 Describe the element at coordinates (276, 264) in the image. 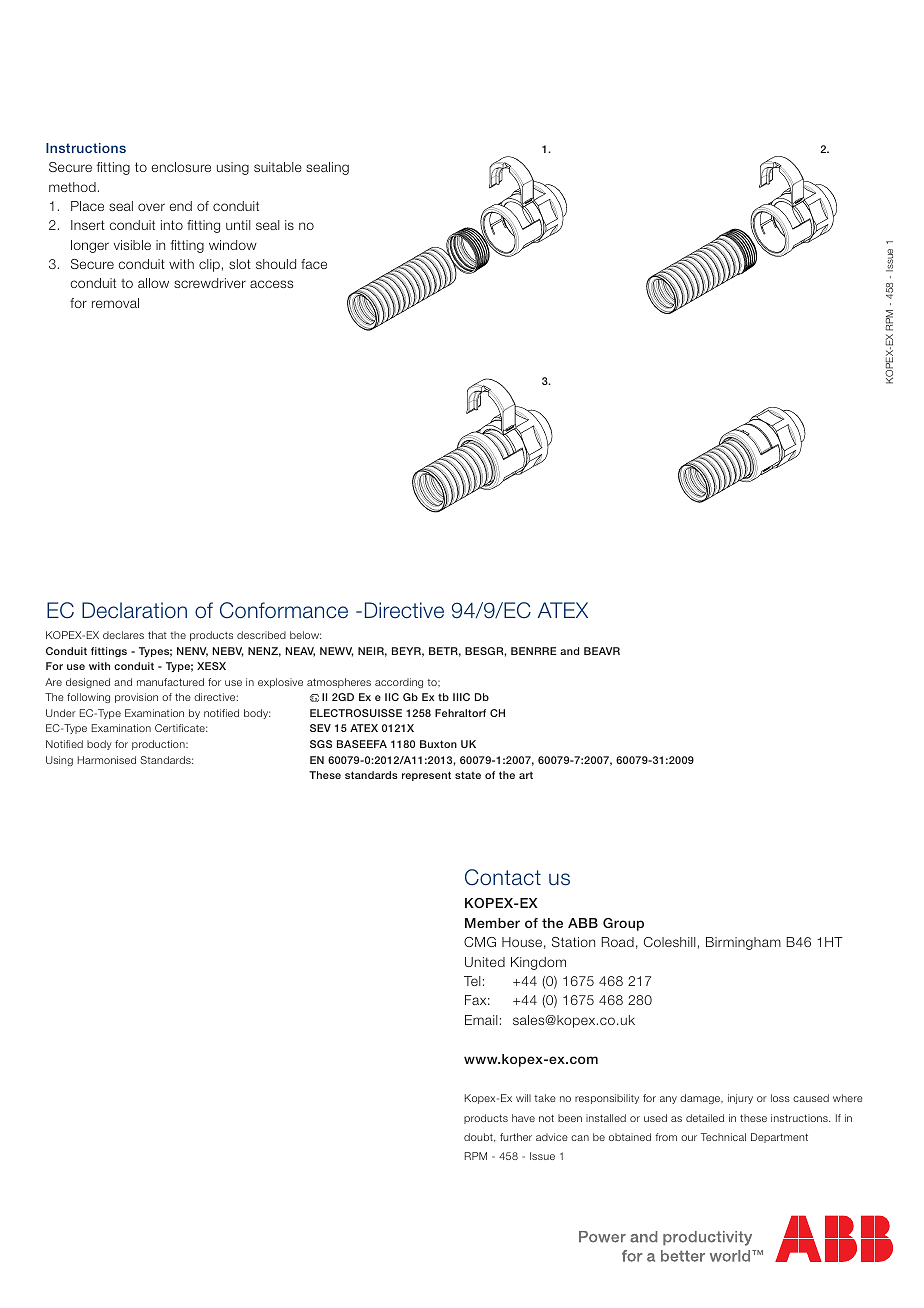

I see `should` at that location.
